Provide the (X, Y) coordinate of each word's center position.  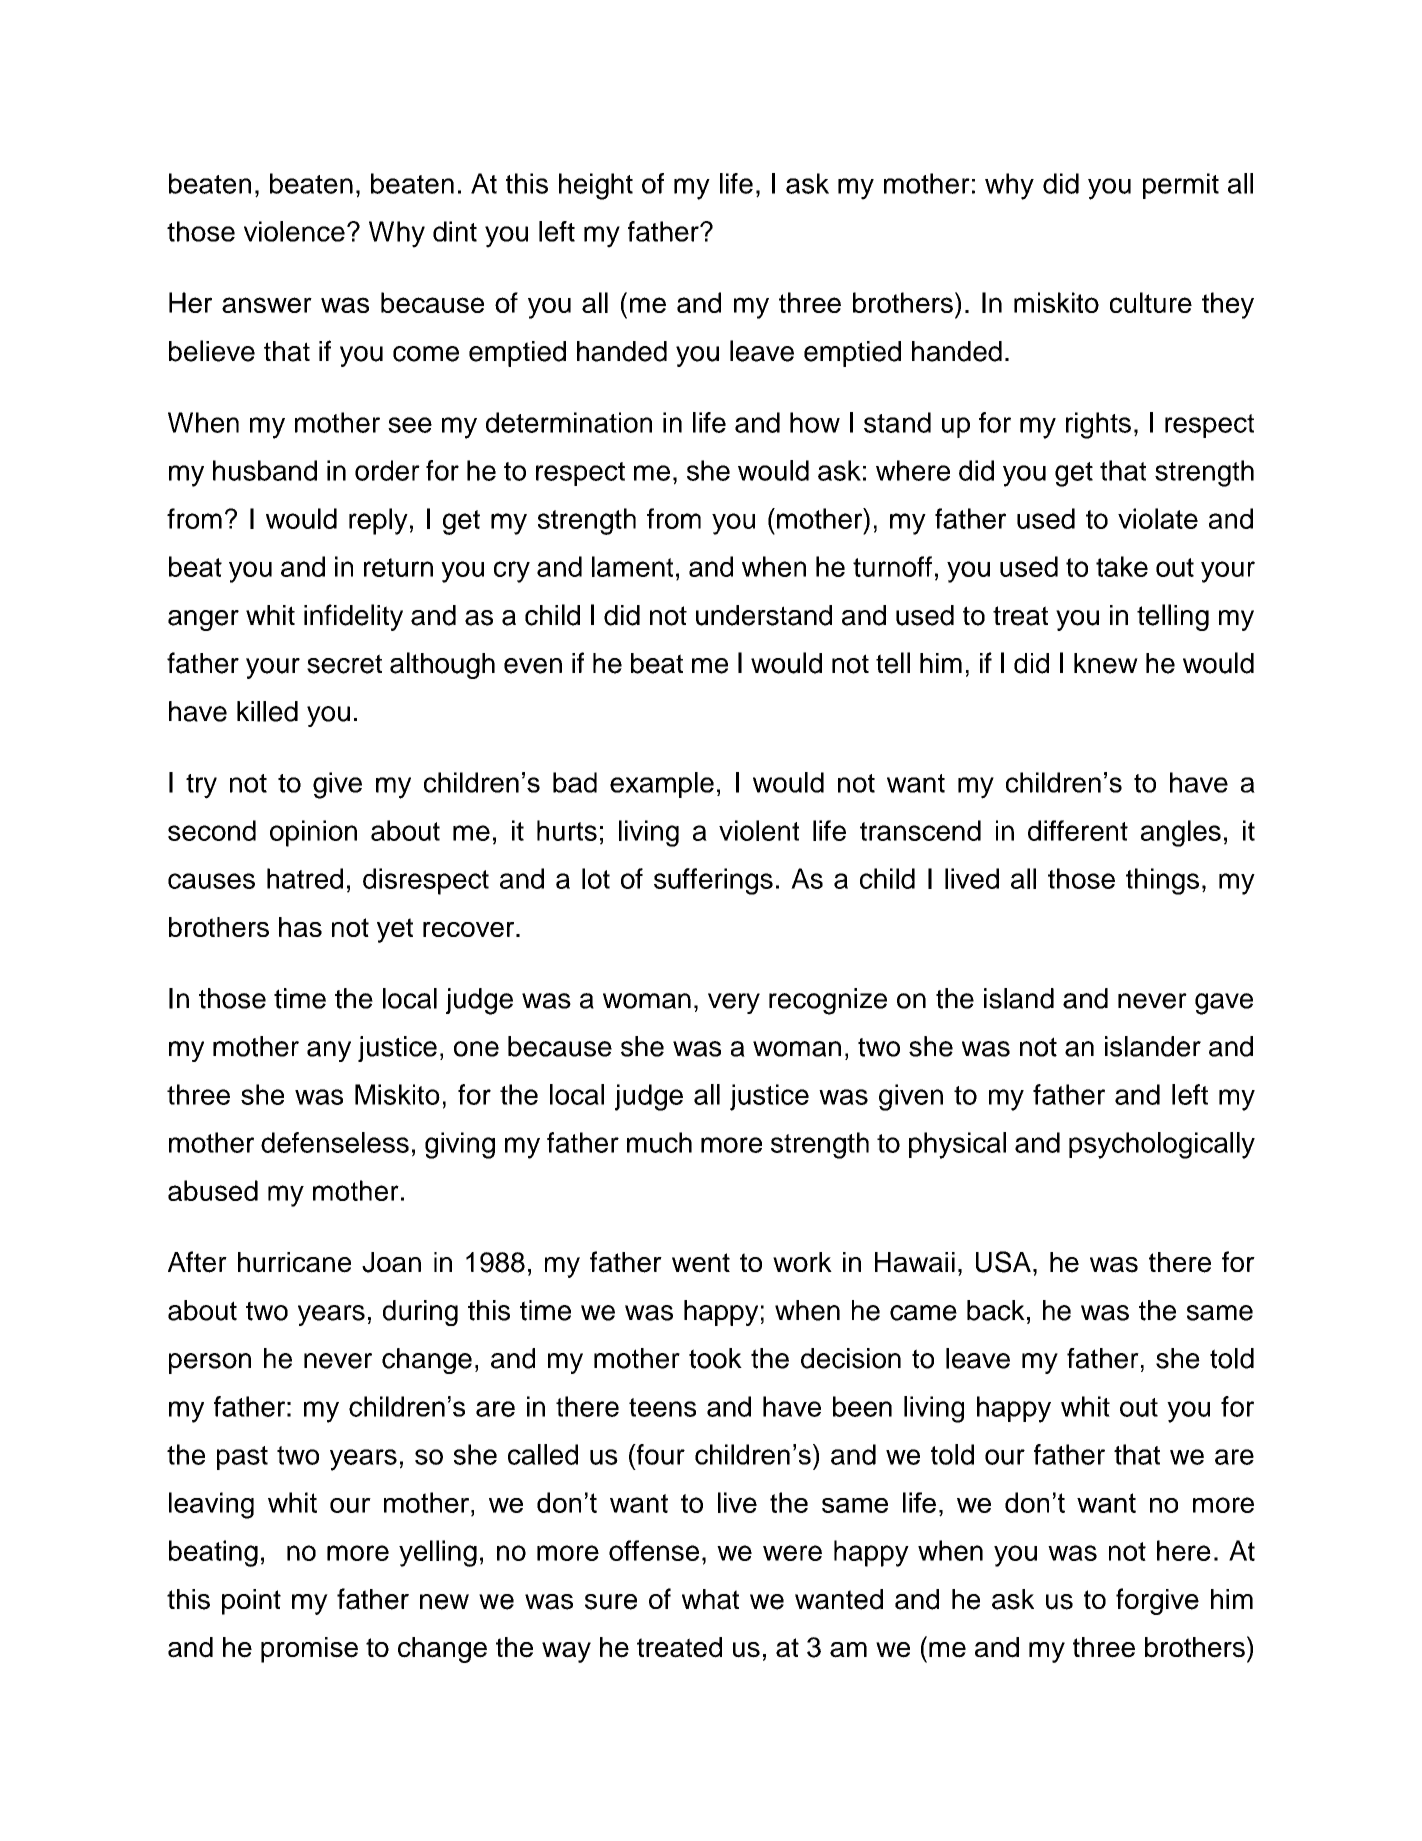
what (710, 1599)
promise (309, 1650)
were (792, 1553)
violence (294, 231)
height (596, 186)
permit (1181, 186)
